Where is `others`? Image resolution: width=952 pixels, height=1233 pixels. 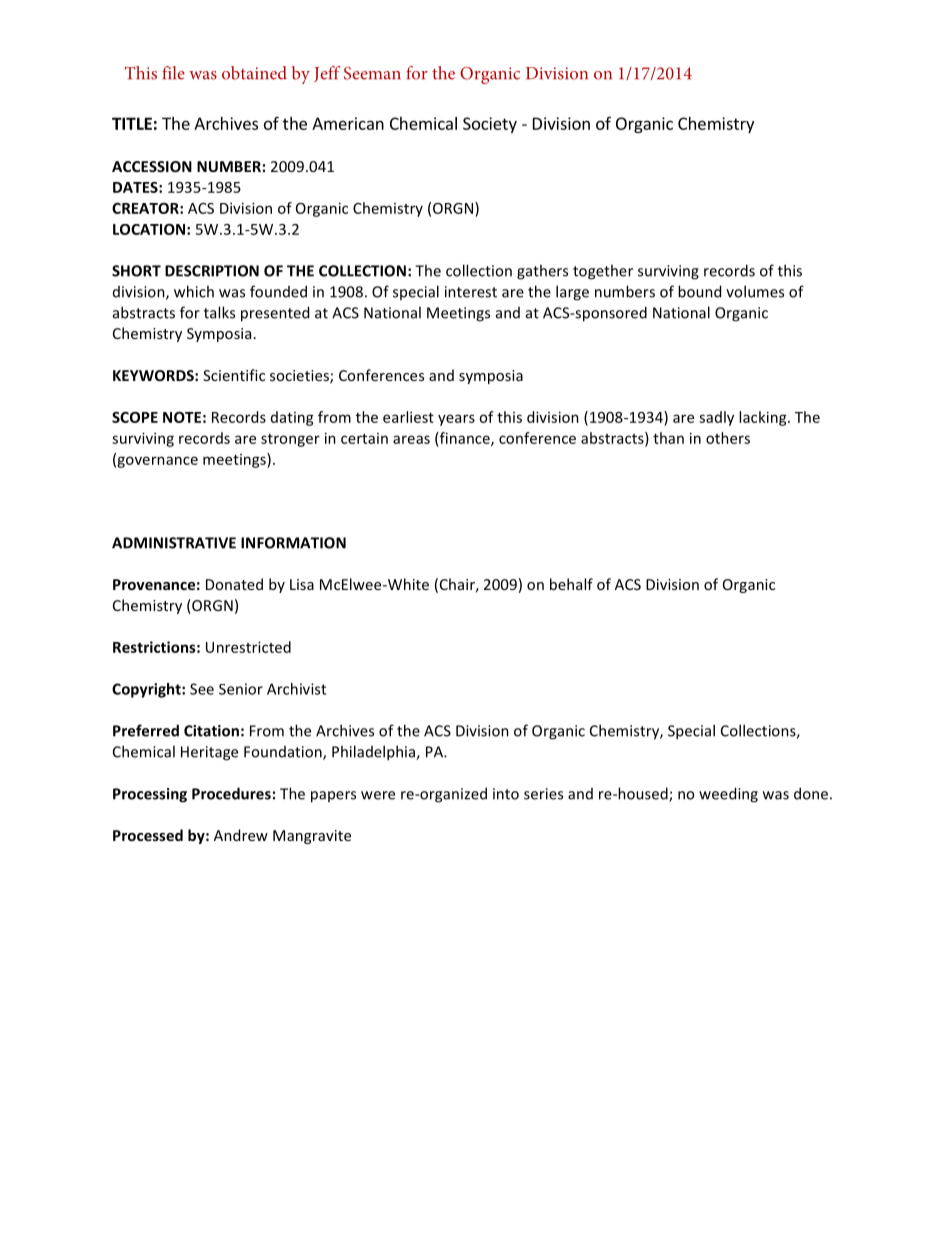
others is located at coordinates (728, 438).
